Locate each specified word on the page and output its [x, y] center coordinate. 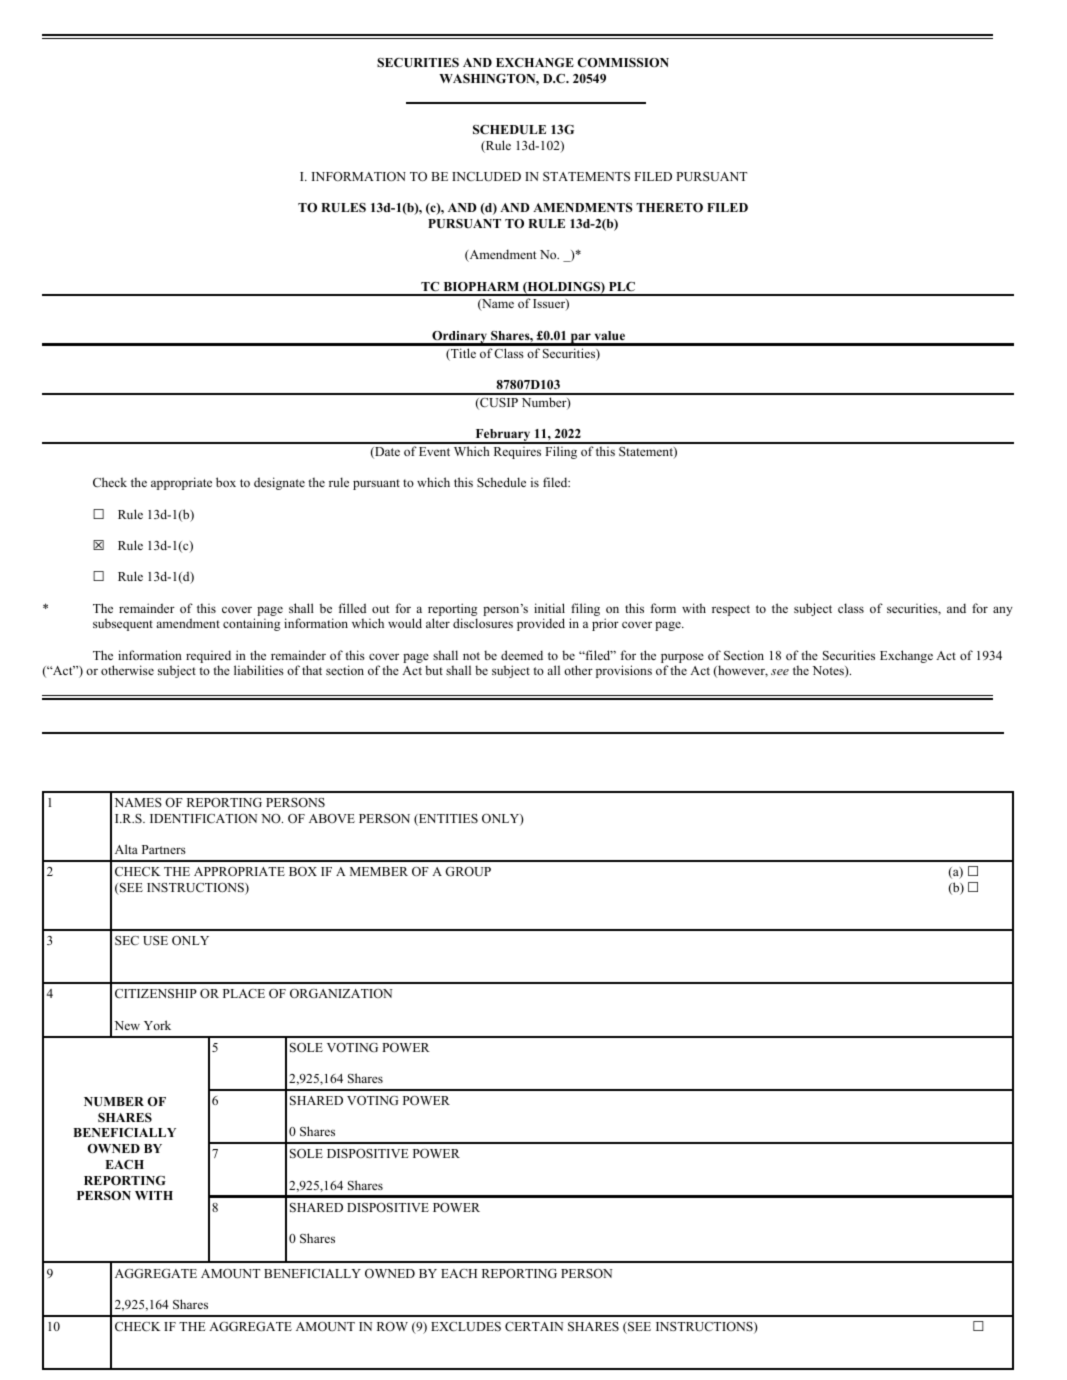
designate [279, 483]
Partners [164, 849]
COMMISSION [623, 63]
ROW [392, 1326]
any [1003, 611]
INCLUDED [486, 177]
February [503, 436]
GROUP [468, 872]
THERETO [669, 207]
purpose [682, 659]
